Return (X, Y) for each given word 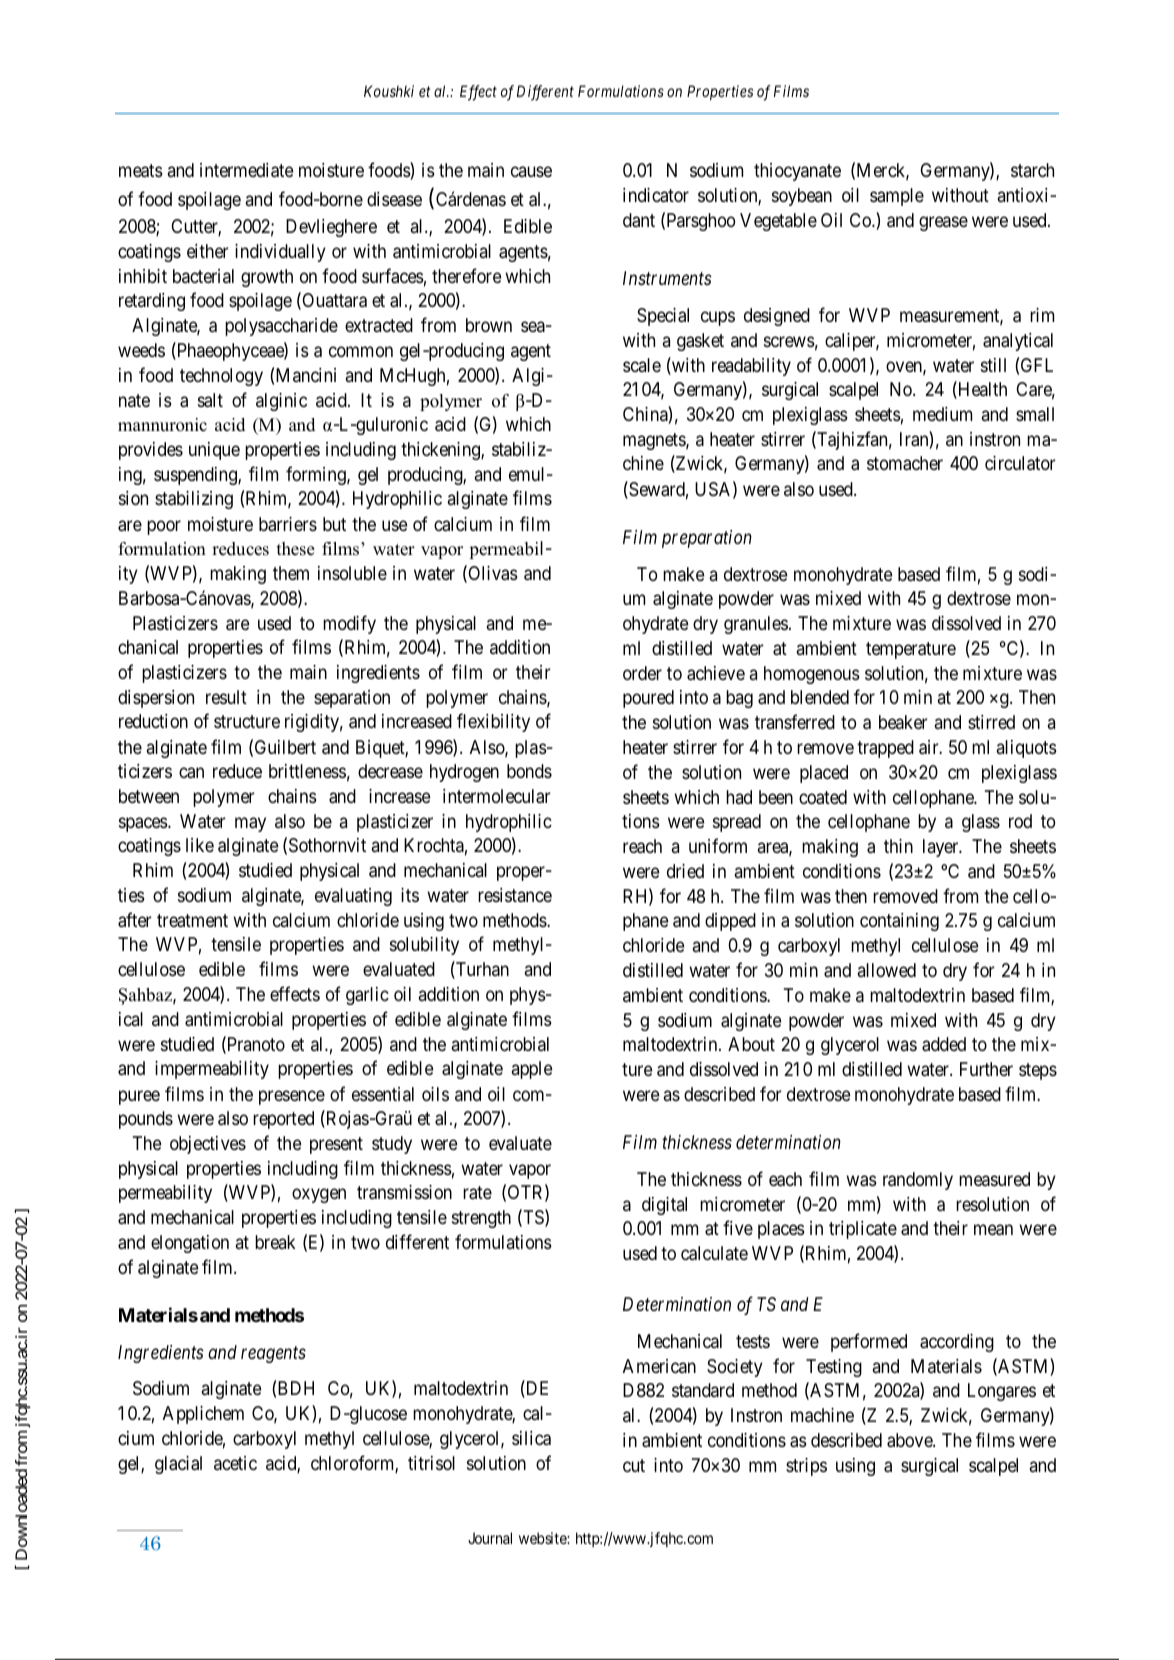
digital (664, 1206)
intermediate (247, 170)
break (275, 1242)
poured (648, 699)
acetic (235, 1463)
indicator (656, 195)
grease (943, 223)
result (226, 697)
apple (532, 1070)
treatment (192, 921)
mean (993, 1230)
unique (214, 451)
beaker (903, 722)
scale (642, 365)
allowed (887, 970)
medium (942, 414)
